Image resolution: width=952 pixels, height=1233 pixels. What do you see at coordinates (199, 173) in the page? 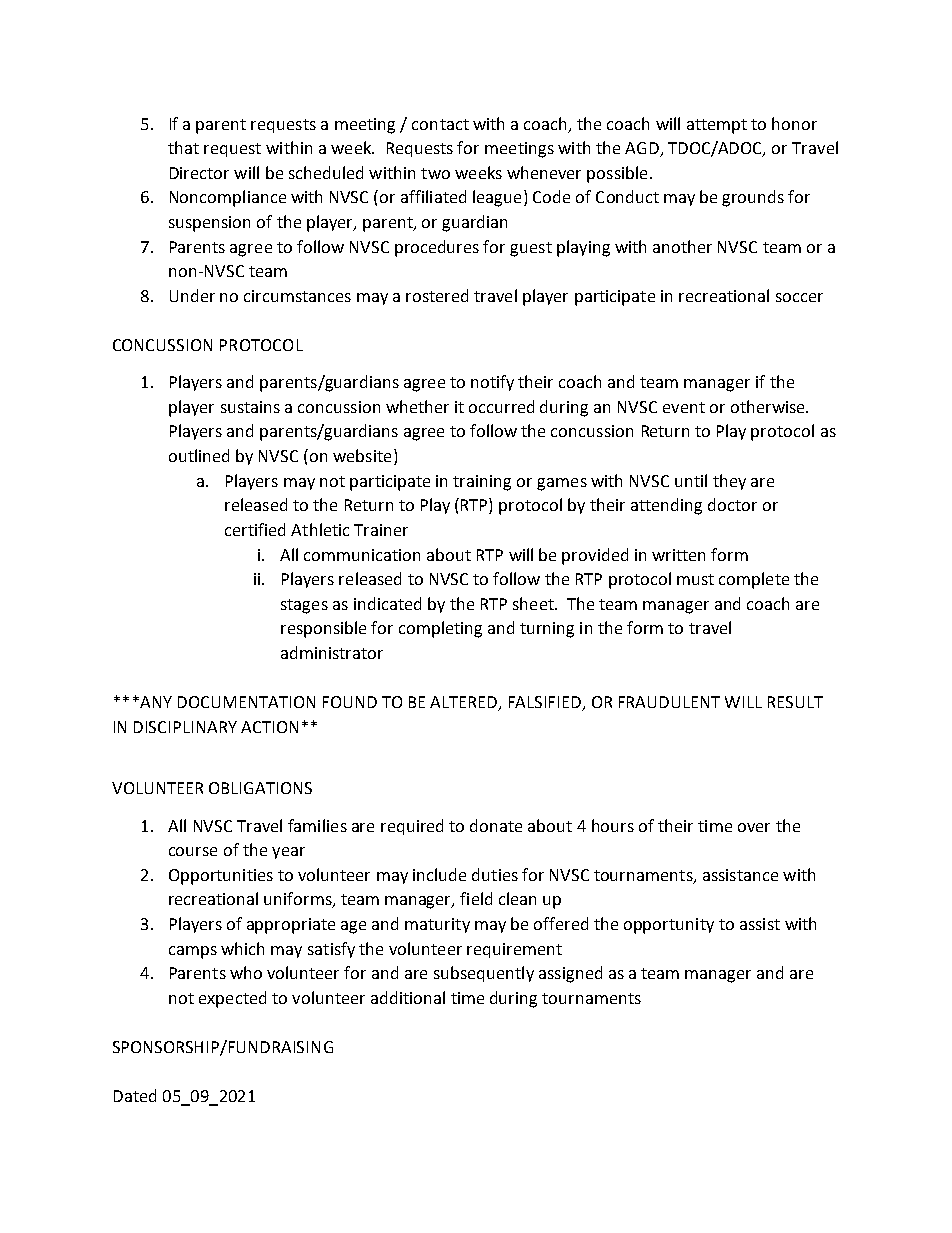
I see `Director` at bounding box center [199, 173].
